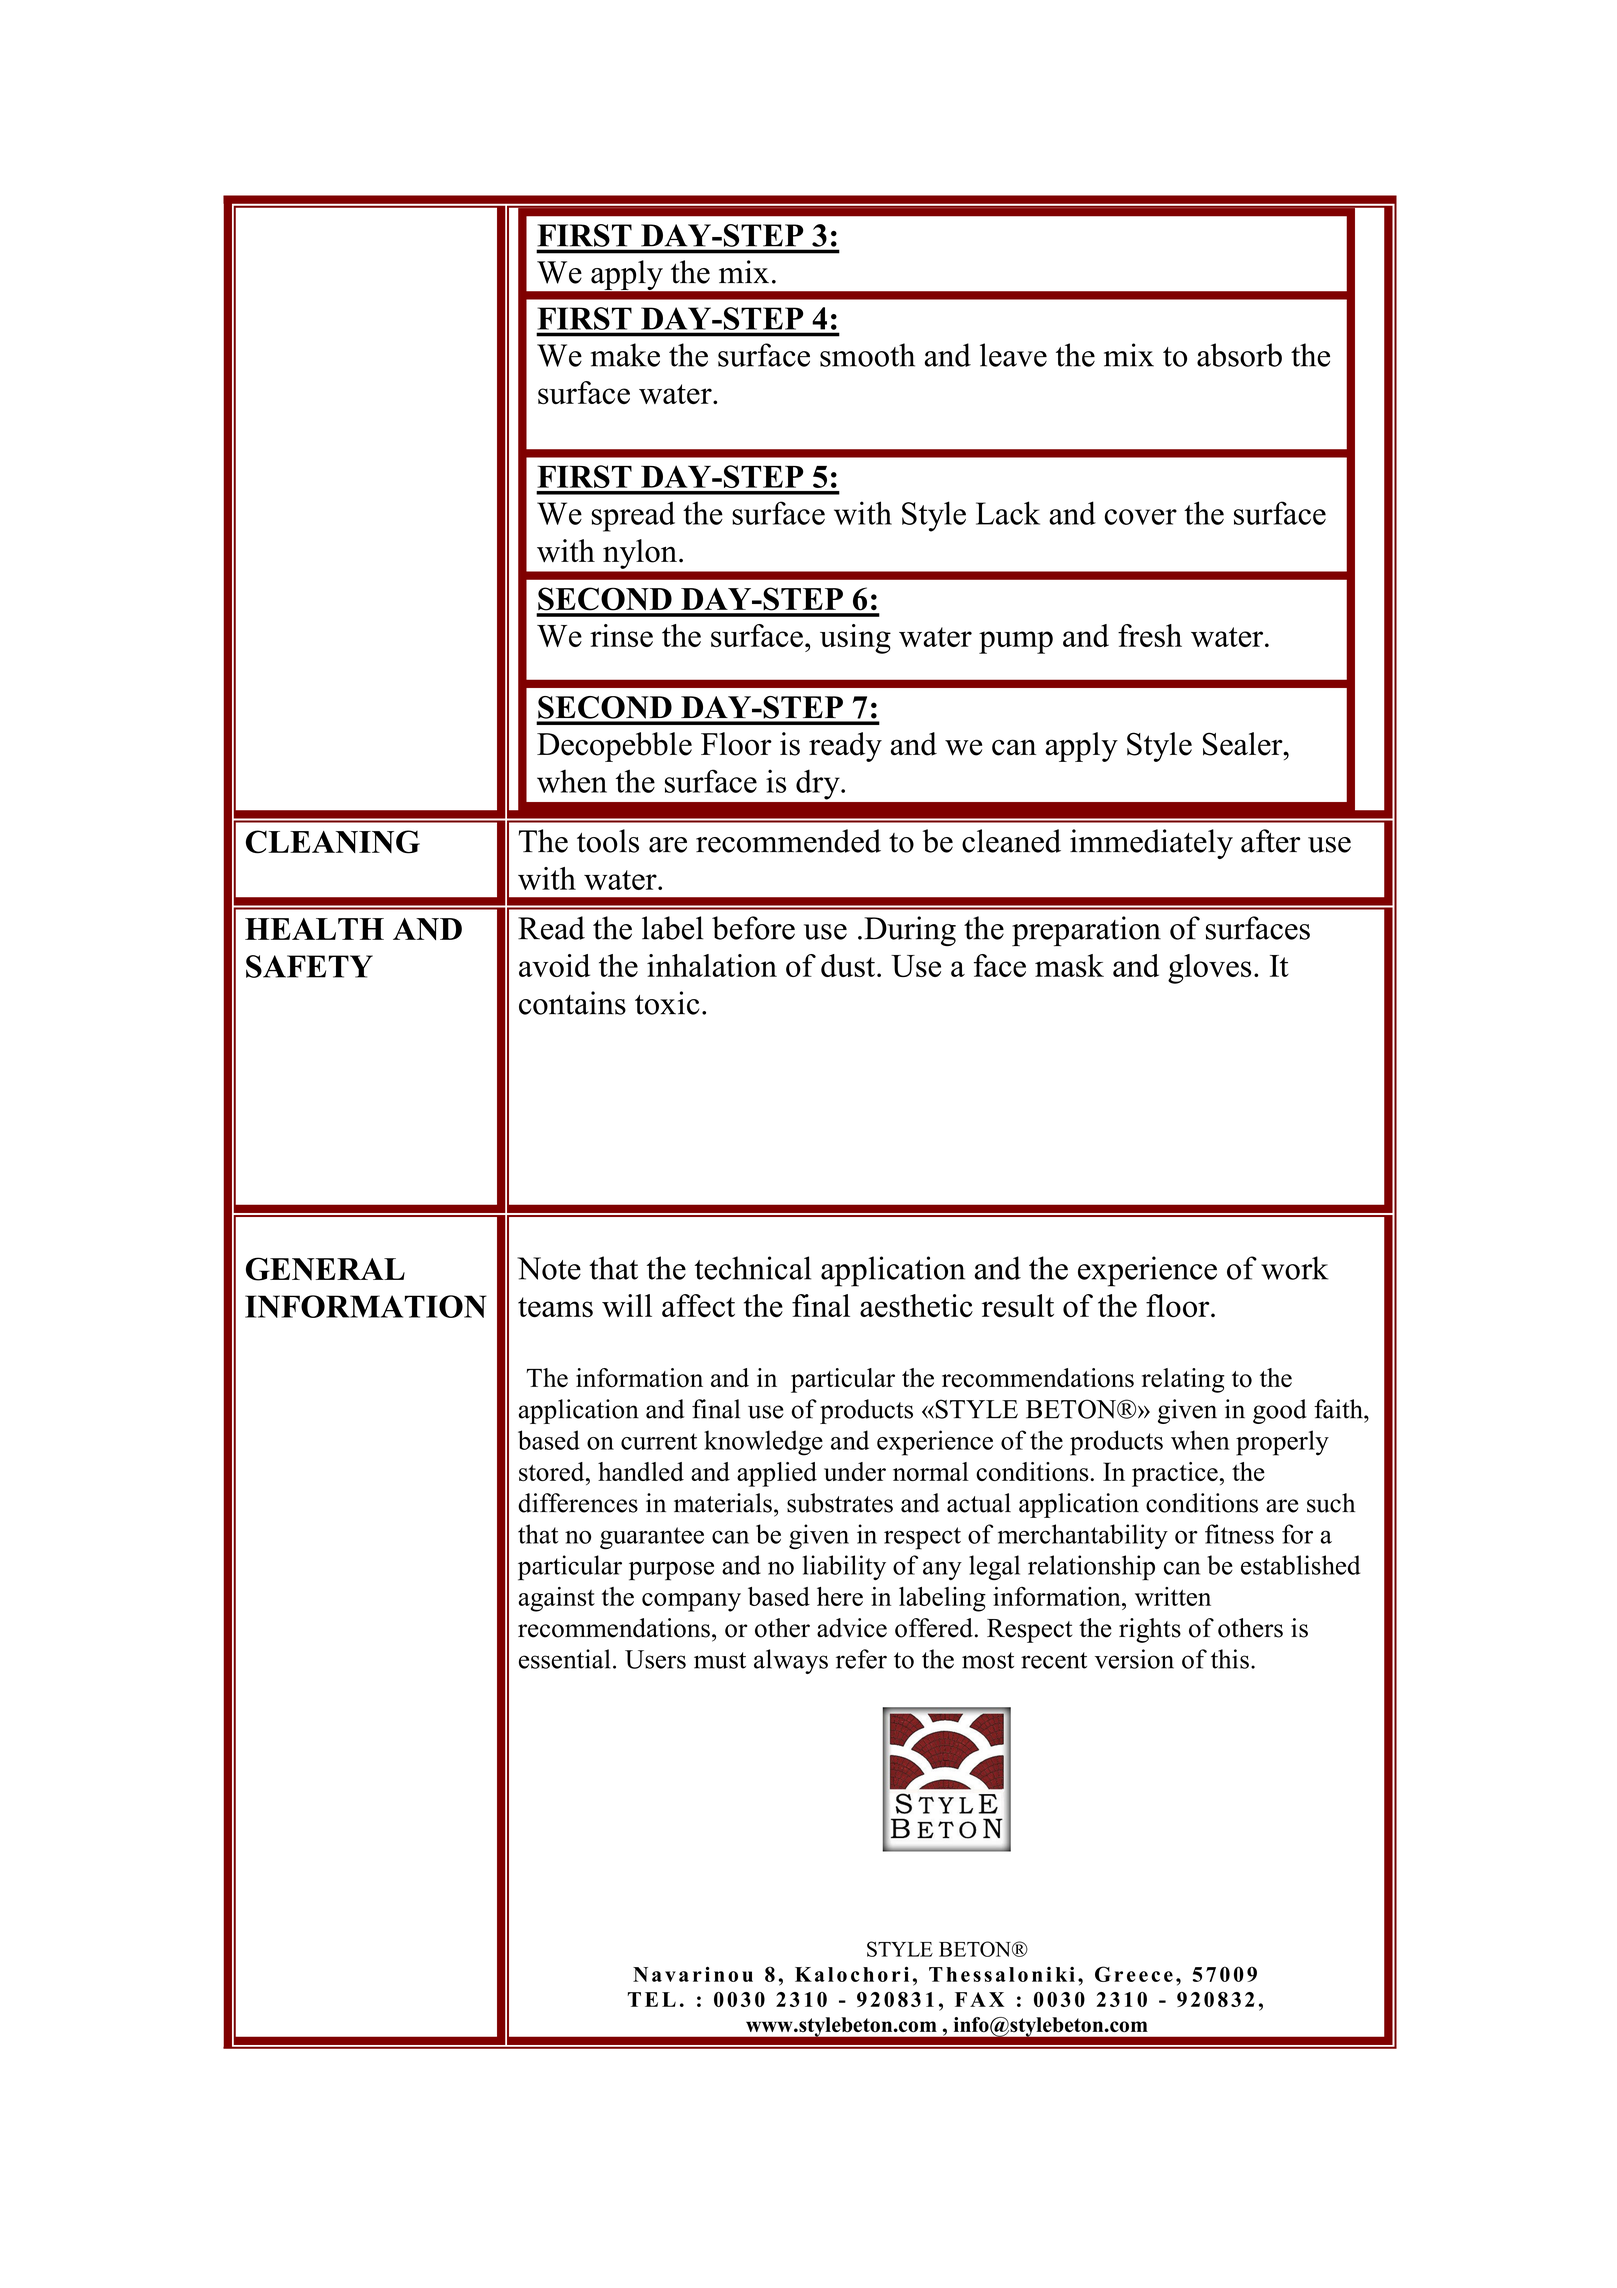 The image size is (1617, 2288). What do you see at coordinates (625, 355) in the screenshot?
I see `make` at bounding box center [625, 355].
